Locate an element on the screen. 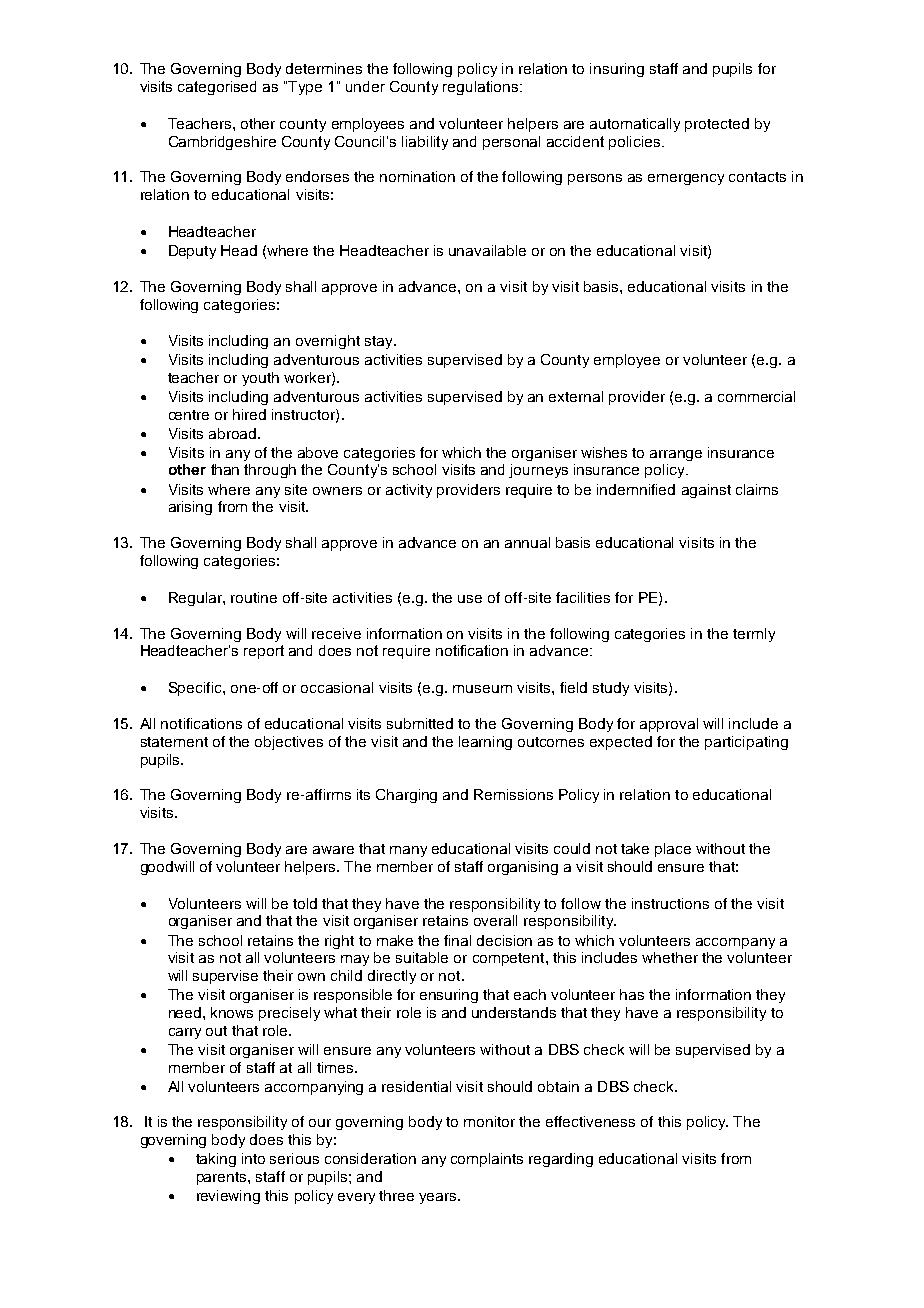  regulations is located at coordinates (482, 88).
